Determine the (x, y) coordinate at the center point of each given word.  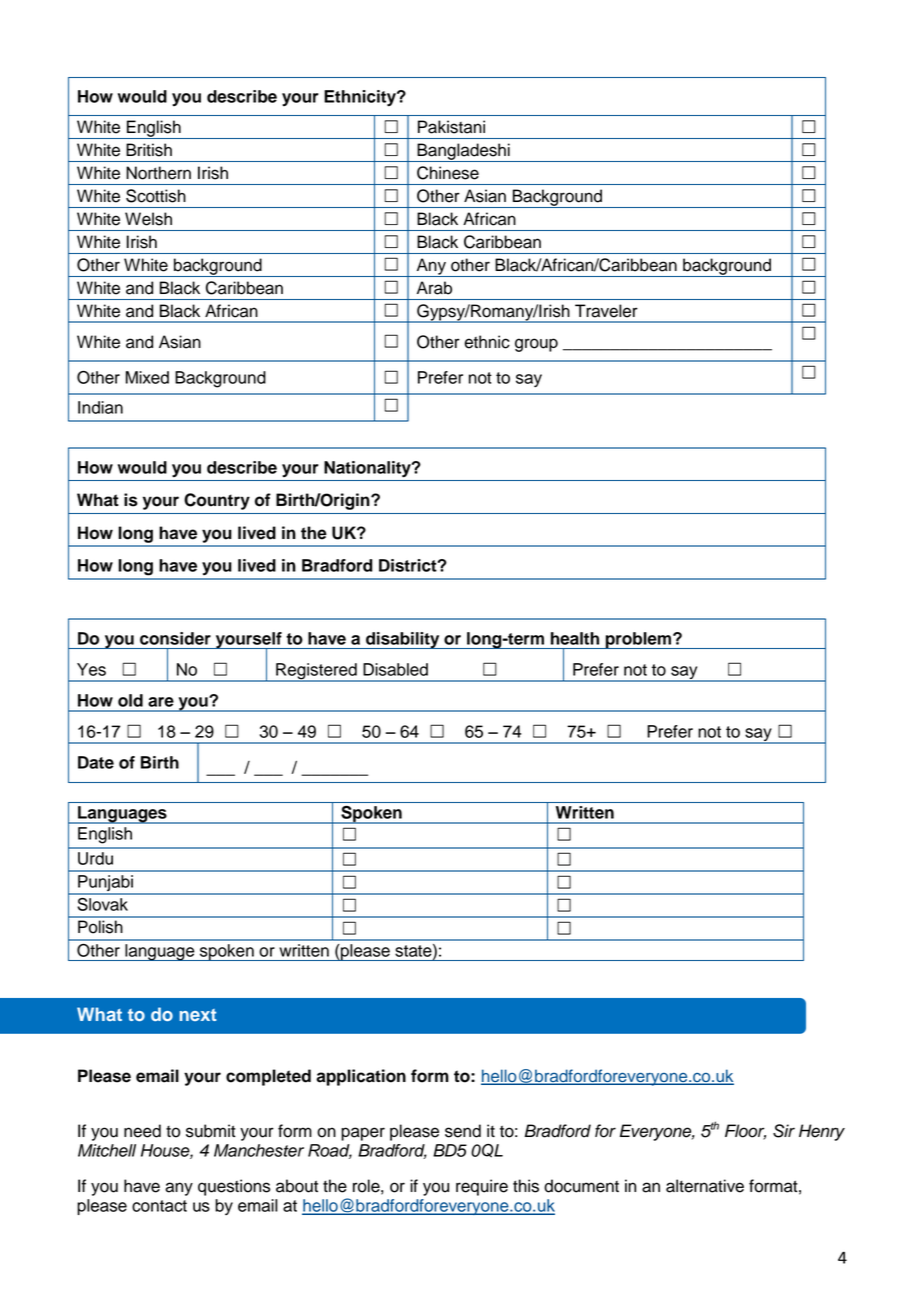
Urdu (95, 858)
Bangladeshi (463, 152)
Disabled (395, 669)
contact (159, 1206)
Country (217, 501)
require (482, 1187)
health (575, 638)
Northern (158, 173)
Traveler (606, 311)
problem (639, 640)
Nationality (368, 469)
